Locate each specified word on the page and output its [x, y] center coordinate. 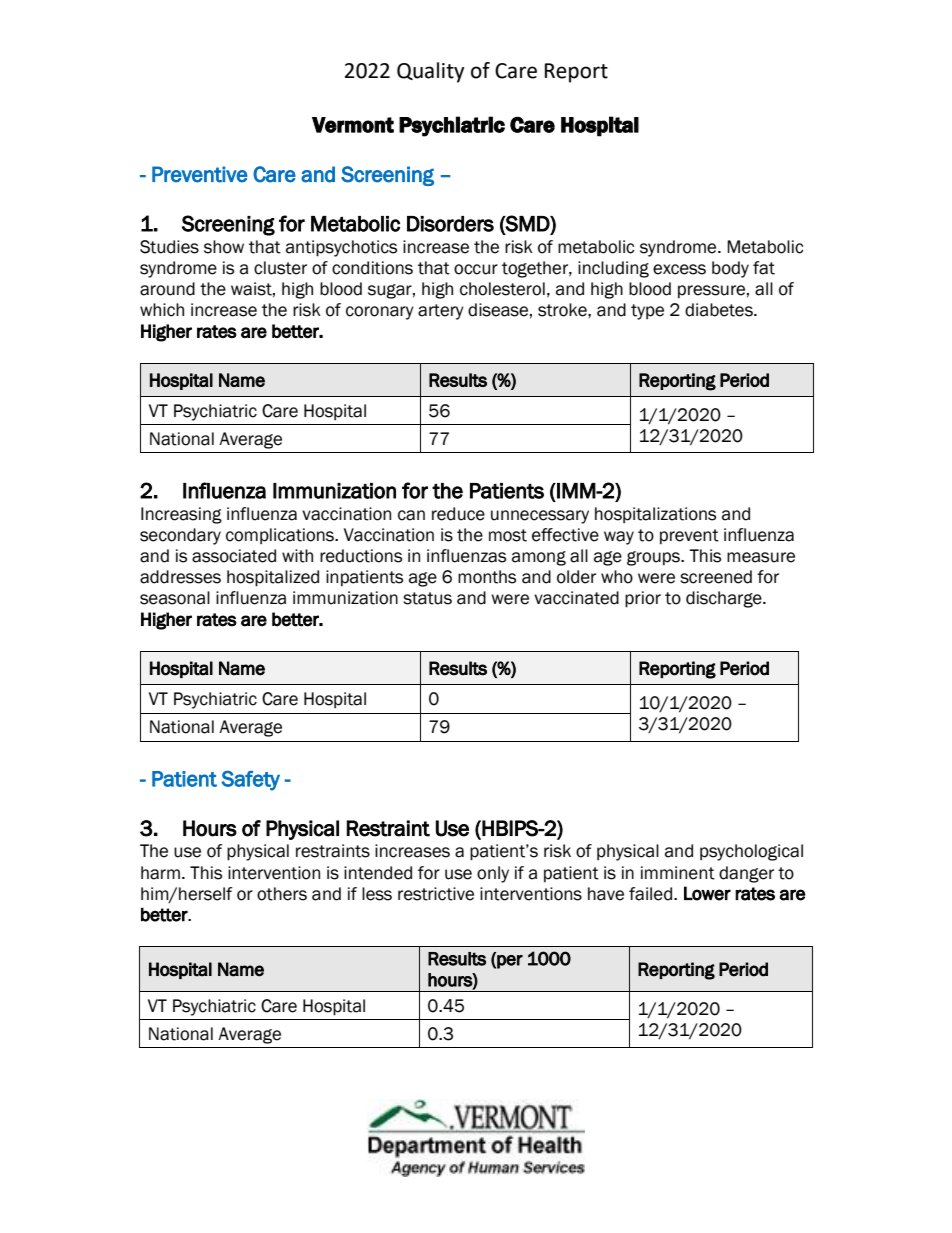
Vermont [353, 125]
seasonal [175, 598]
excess [679, 269]
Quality [431, 72]
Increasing [181, 515]
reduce [458, 514]
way [619, 538]
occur [476, 269]
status [427, 598]
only [493, 874]
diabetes [720, 310]
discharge [725, 599]
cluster [280, 268]
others [282, 894]
